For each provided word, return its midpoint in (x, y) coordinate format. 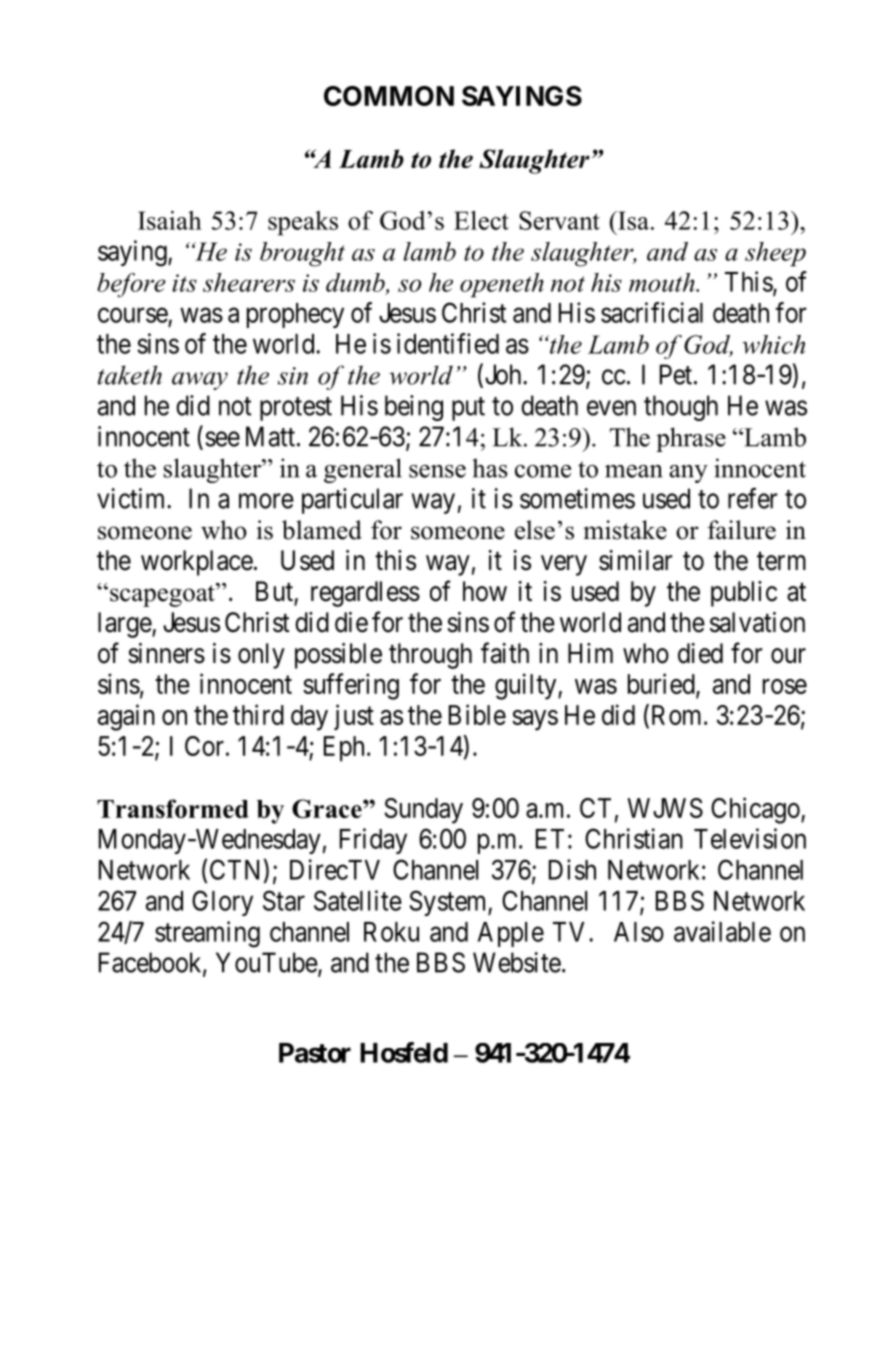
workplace (197, 563)
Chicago (756, 810)
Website (517, 962)
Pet (676, 374)
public (744, 594)
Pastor (315, 1053)
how (485, 591)
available (722, 931)
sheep (775, 254)
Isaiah (170, 220)
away (200, 381)
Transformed (173, 808)
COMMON (389, 96)
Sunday (424, 811)
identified (448, 343)
